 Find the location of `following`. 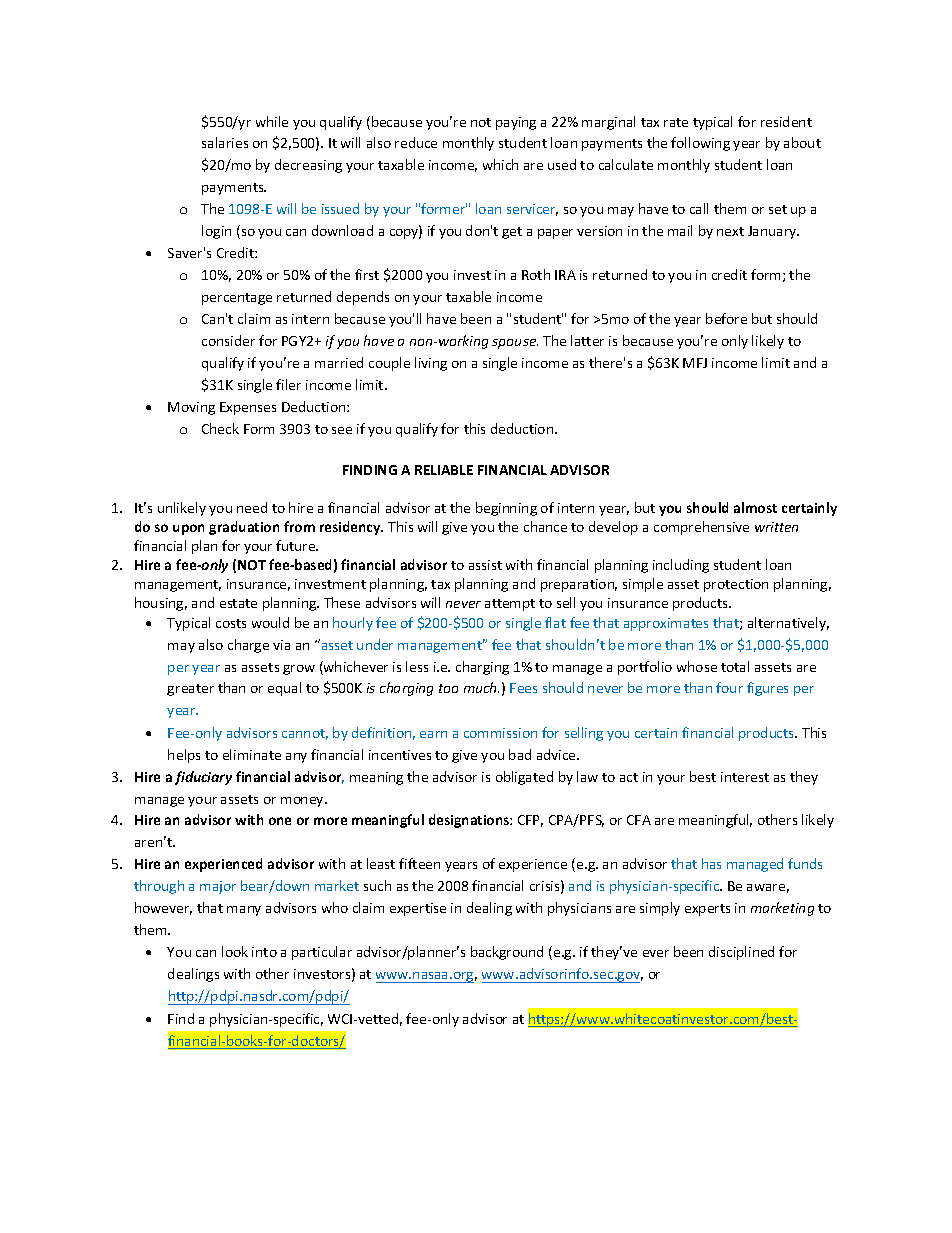

following is located at coordinates (700, 144).
